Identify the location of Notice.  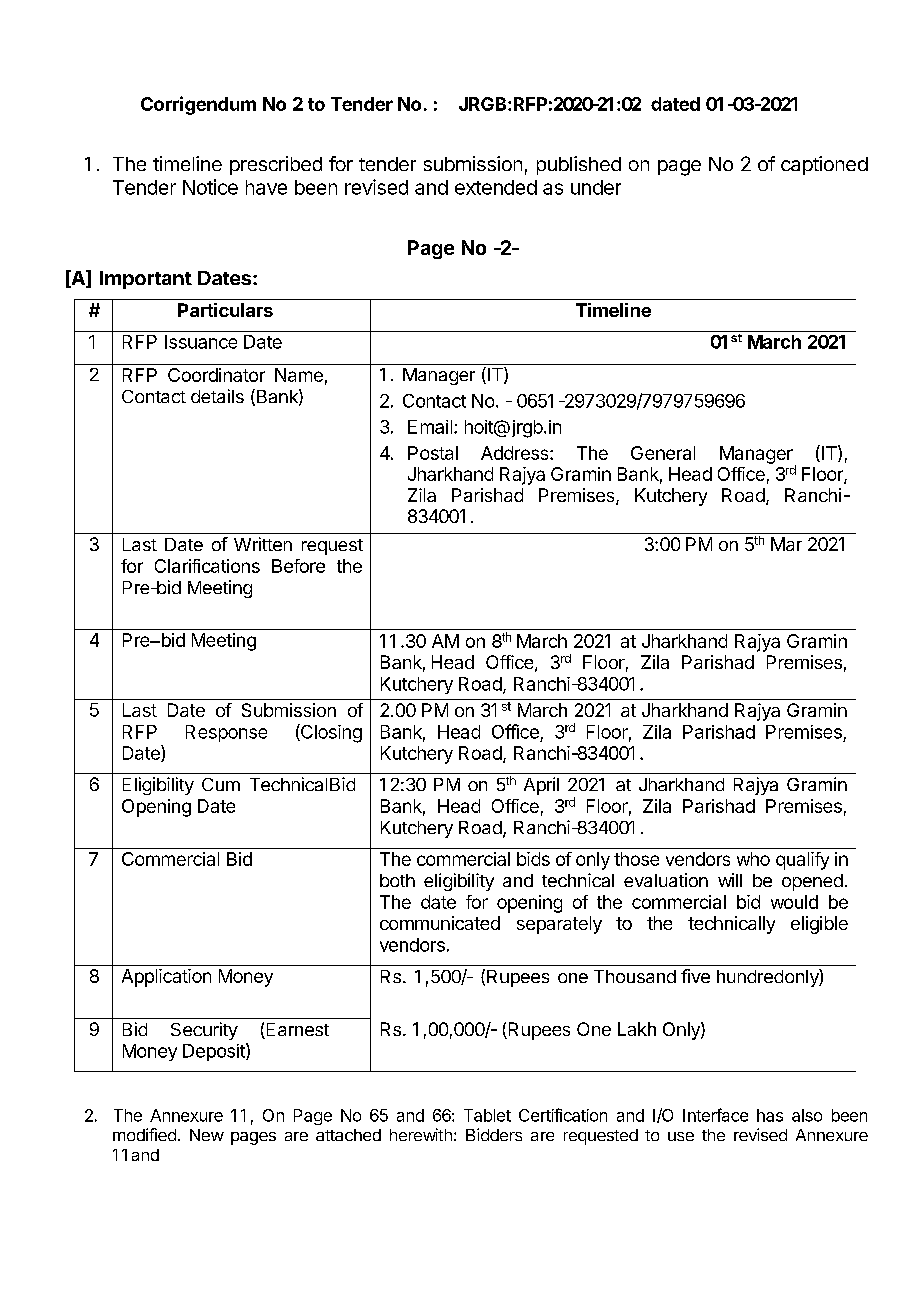
(210, 187).
